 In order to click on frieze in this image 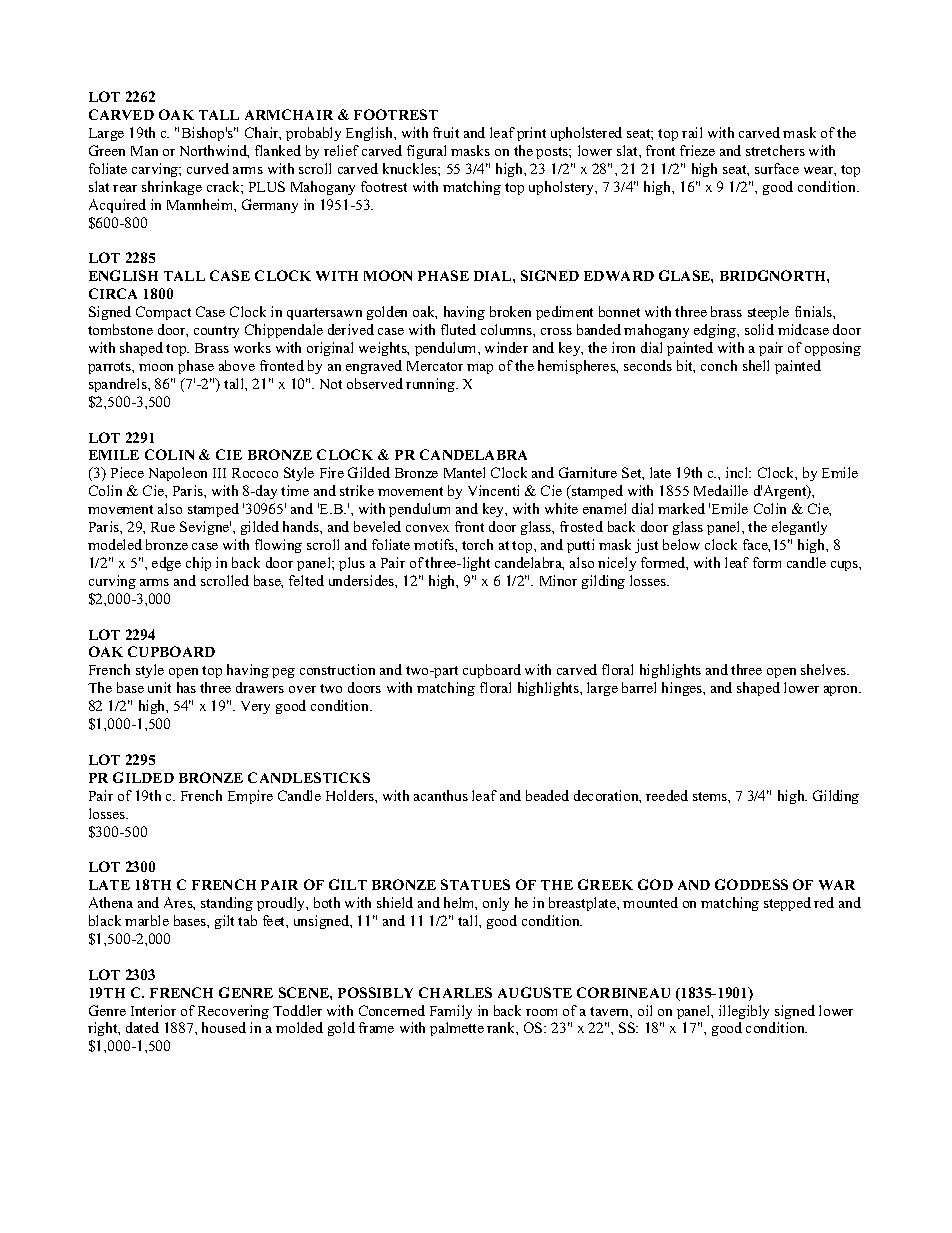, I will do `click(697, 150)`.
